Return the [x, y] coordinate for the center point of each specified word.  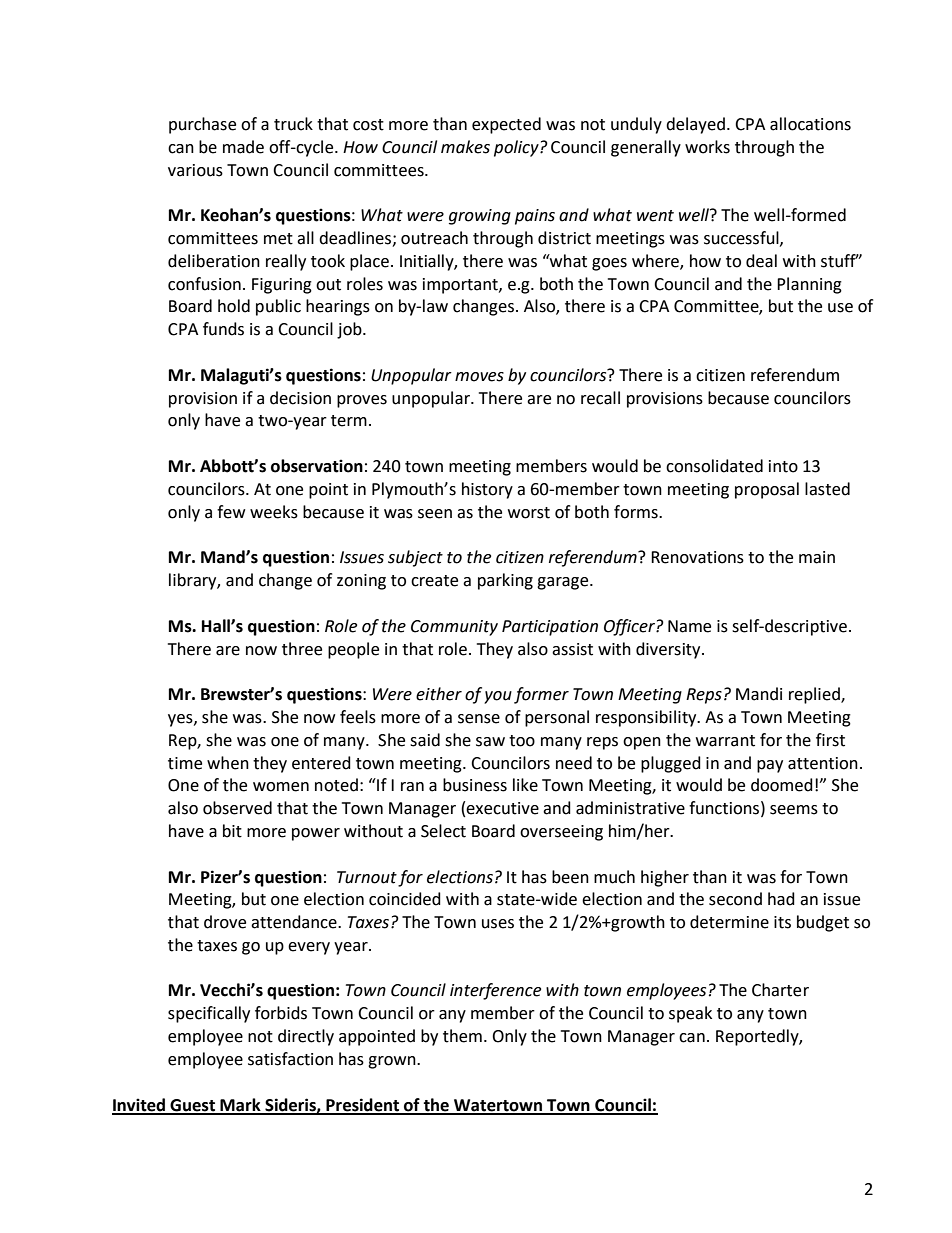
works [707, 147]
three [302, 649]
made [243, 147]
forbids [281, 1013]
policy [517, 148]
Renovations [697, 557]
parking [505, 581]
